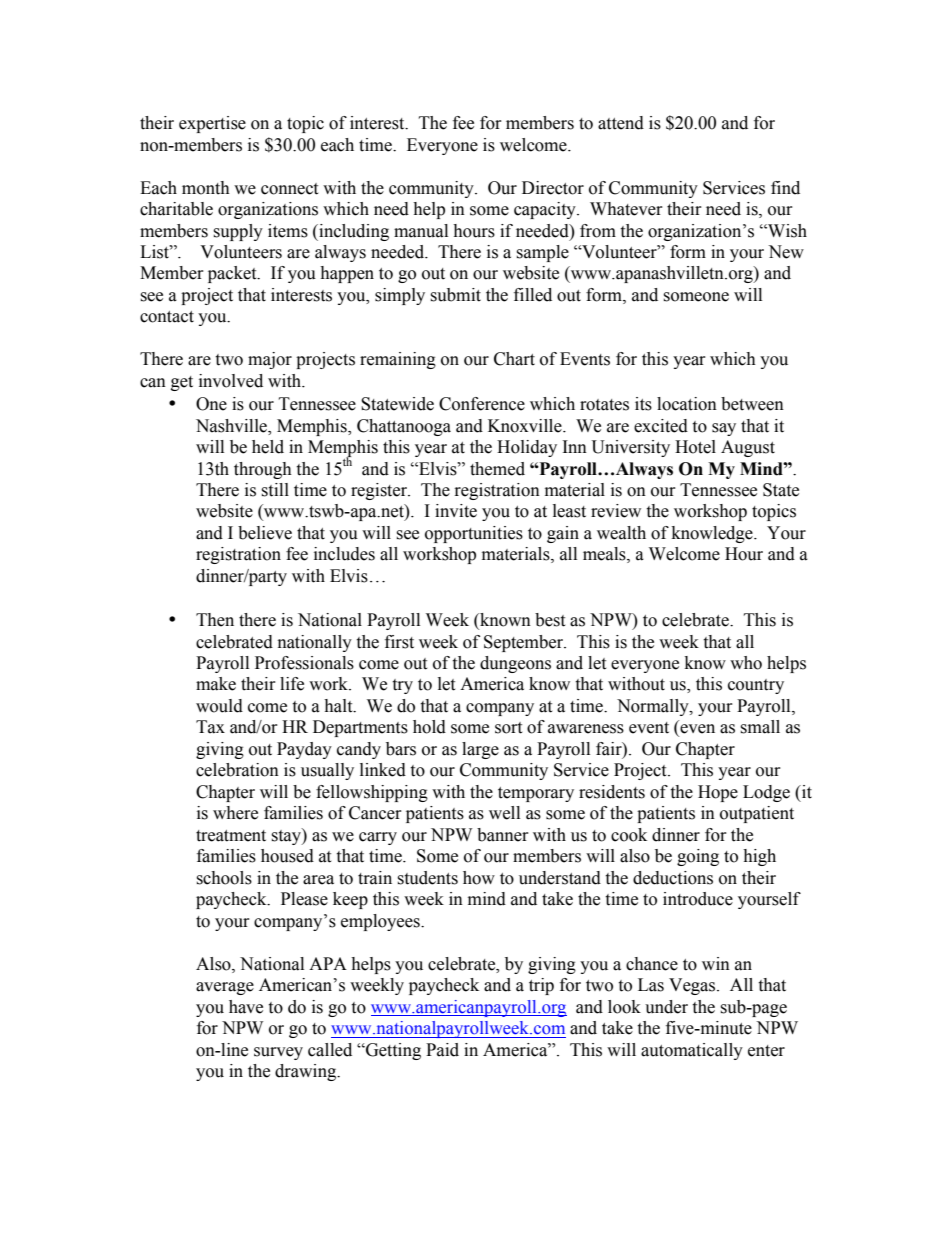  I want to click on who, so click(746, 663).
